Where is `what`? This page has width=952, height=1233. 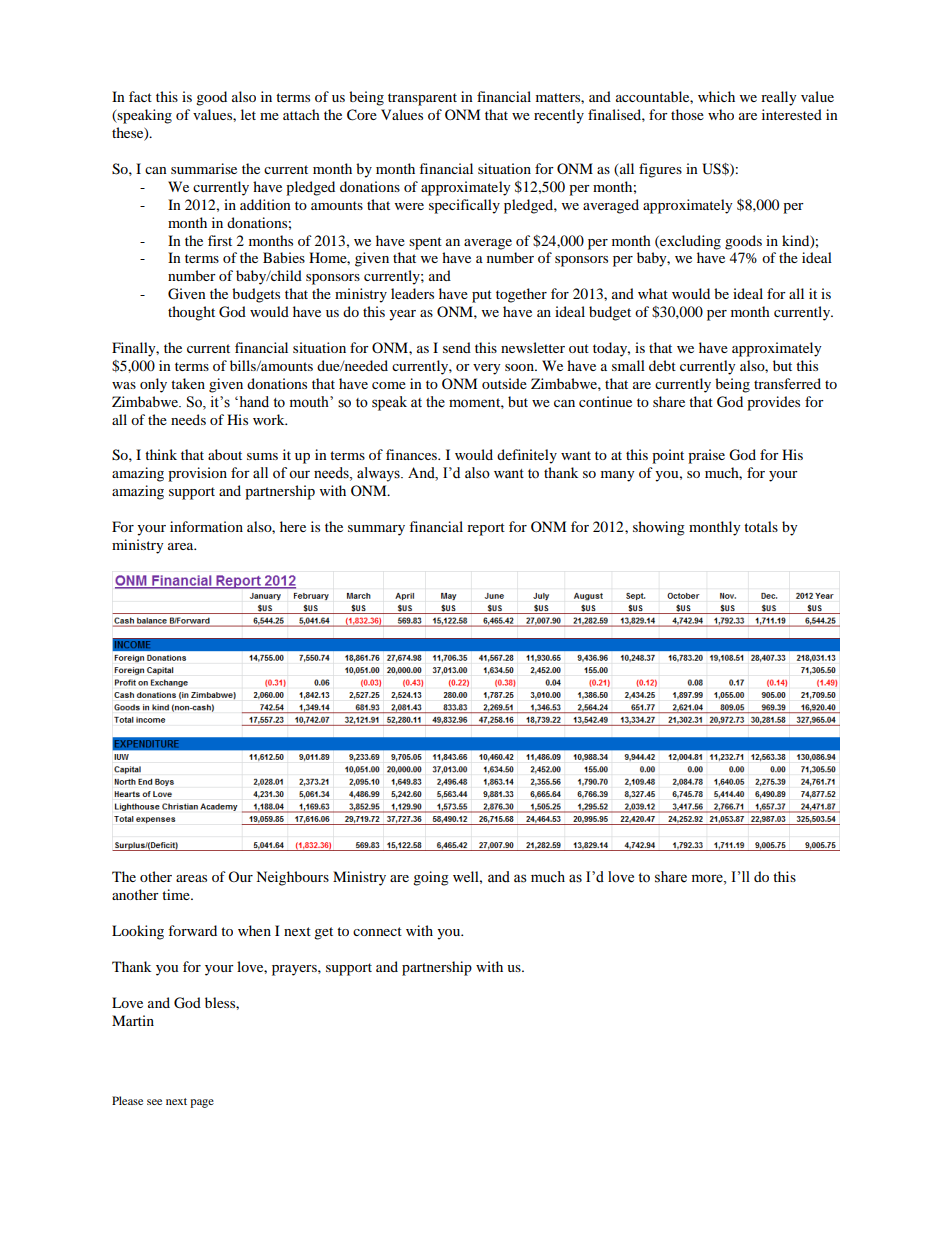
what is located at coordinates (653, 293).
